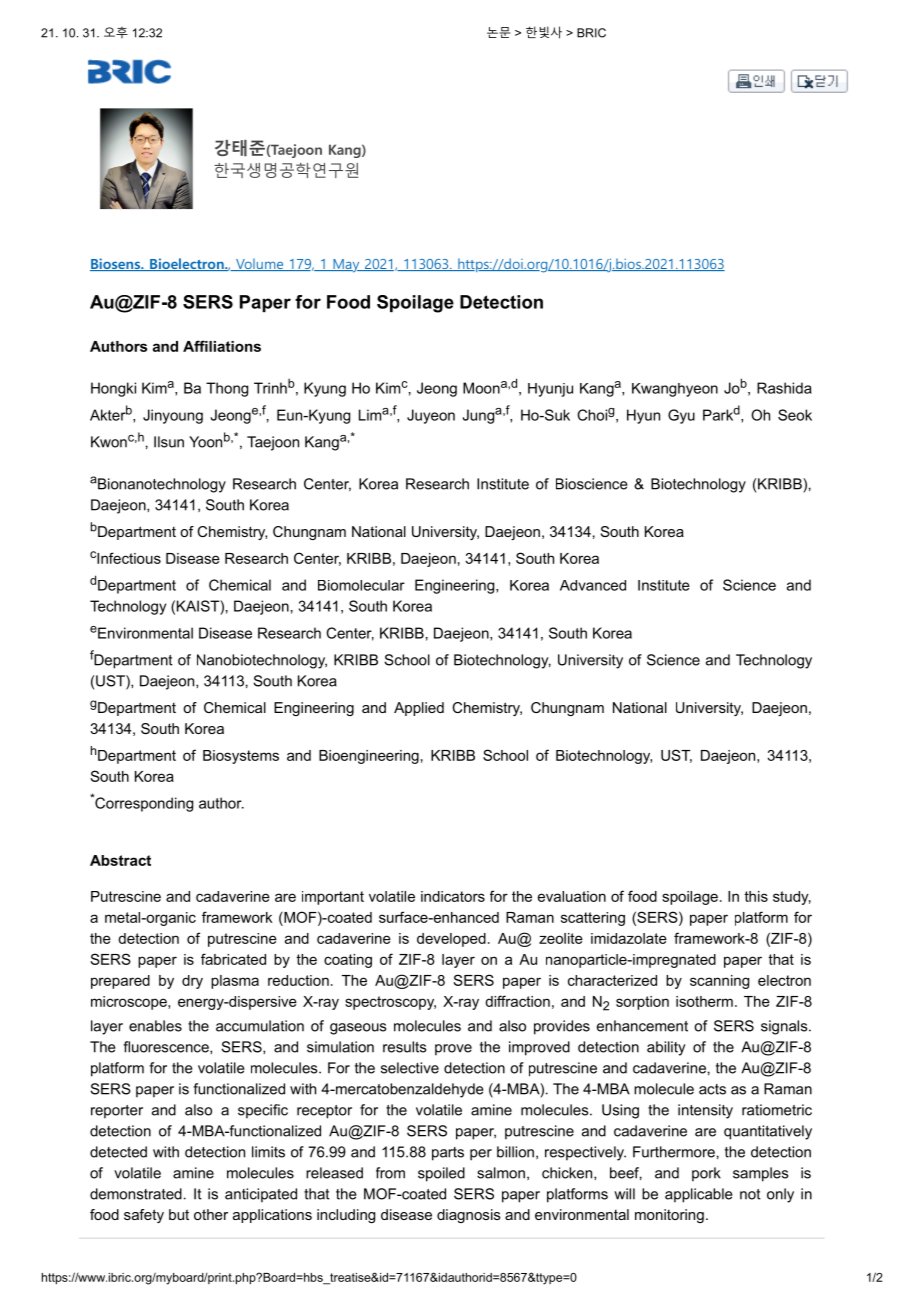 The image size is (924, 1308). What do you see at coordinates (260, 264) in the screenshot?
I see `Volume` at bounding box center [260, 264].
